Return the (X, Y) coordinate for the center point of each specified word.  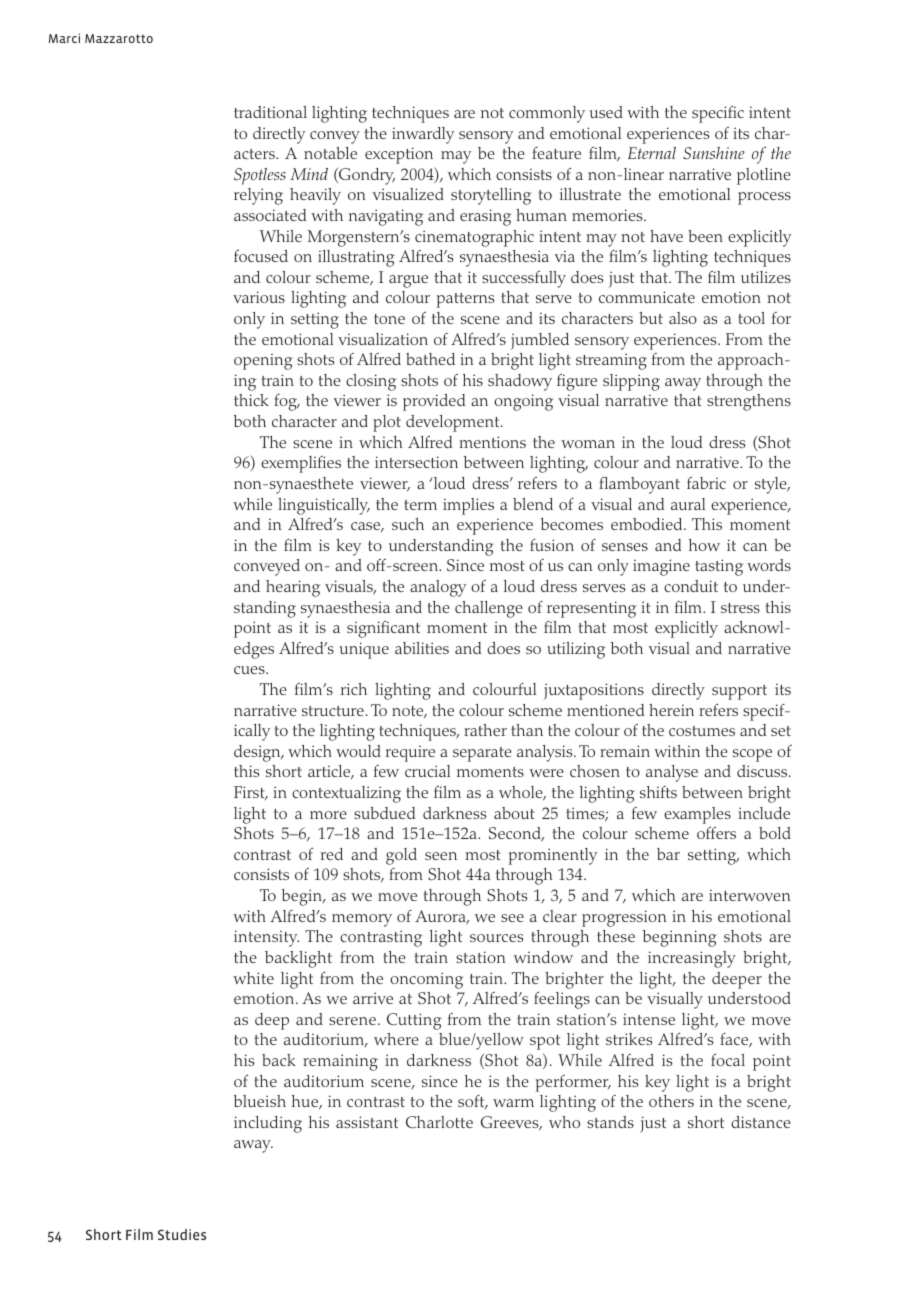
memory (362, 920)
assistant (367, 1122)
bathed (430, 359)
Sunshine (714, 153)
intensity (266, 938)
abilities (422, 648)
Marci (64, 38)
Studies (182, 1234)
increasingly (692, 959)
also (683, 318)
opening (263, 361)
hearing (293, 588)
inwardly (423, 135)
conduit (691, 586)
